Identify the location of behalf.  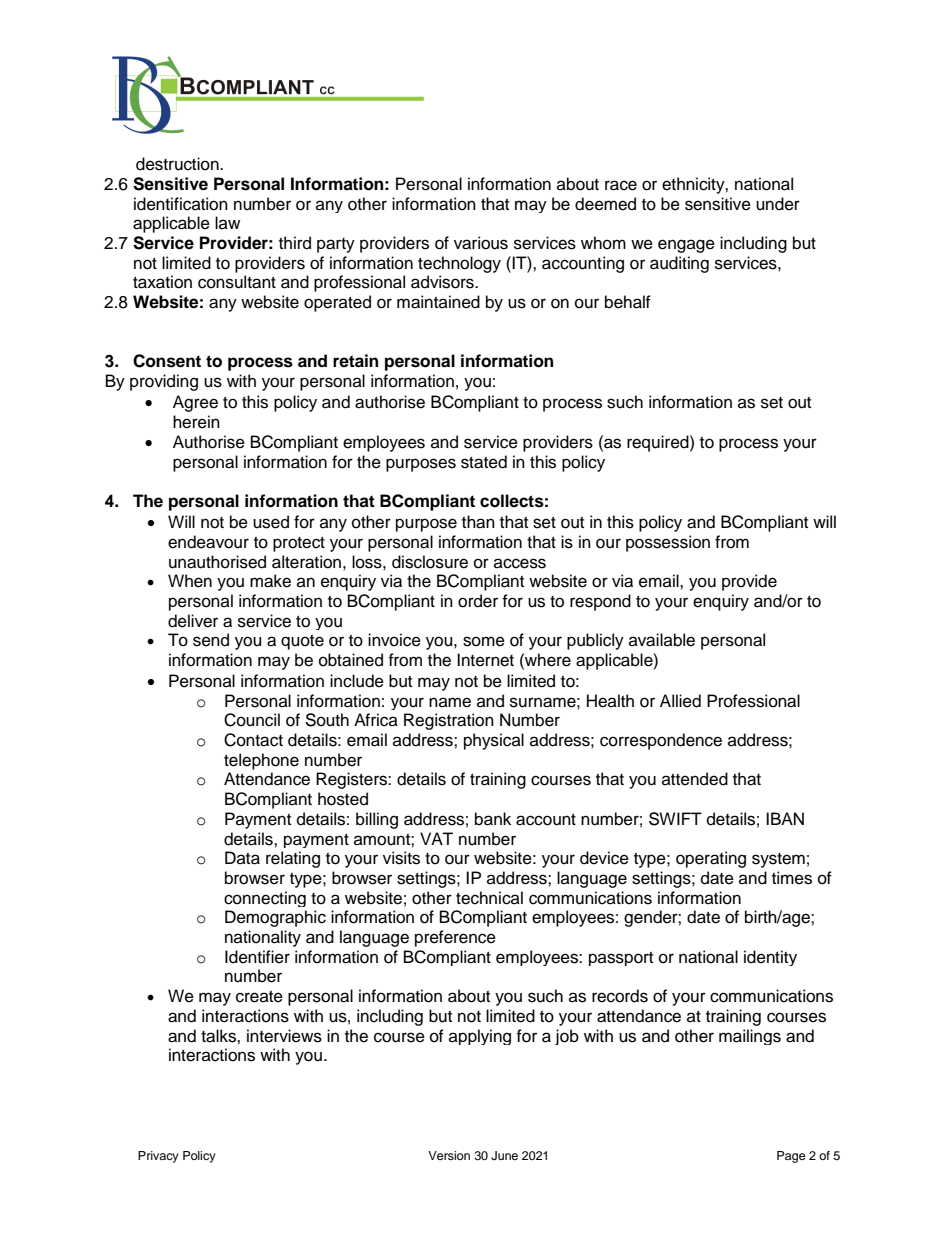
(628, 302).
